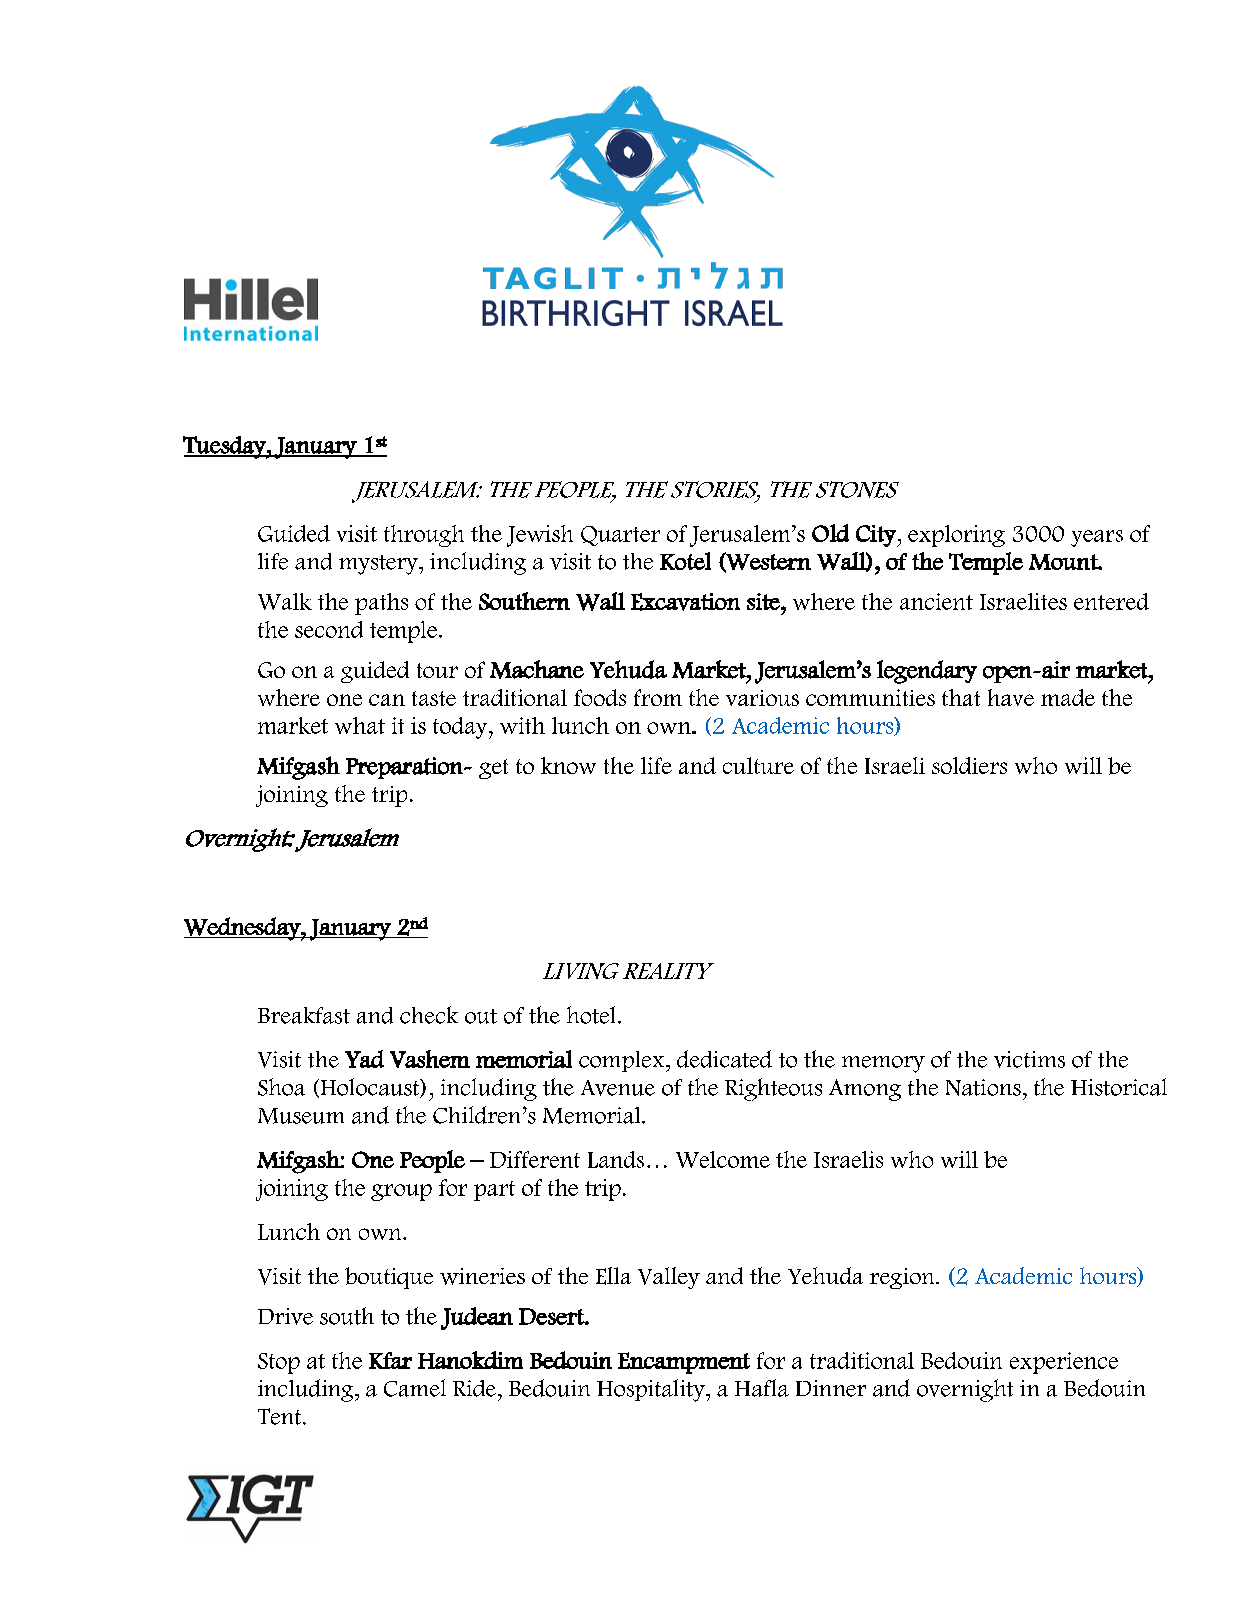 The image size is (1250, 1618). I want to click on Kotel, so click(685, 561).
